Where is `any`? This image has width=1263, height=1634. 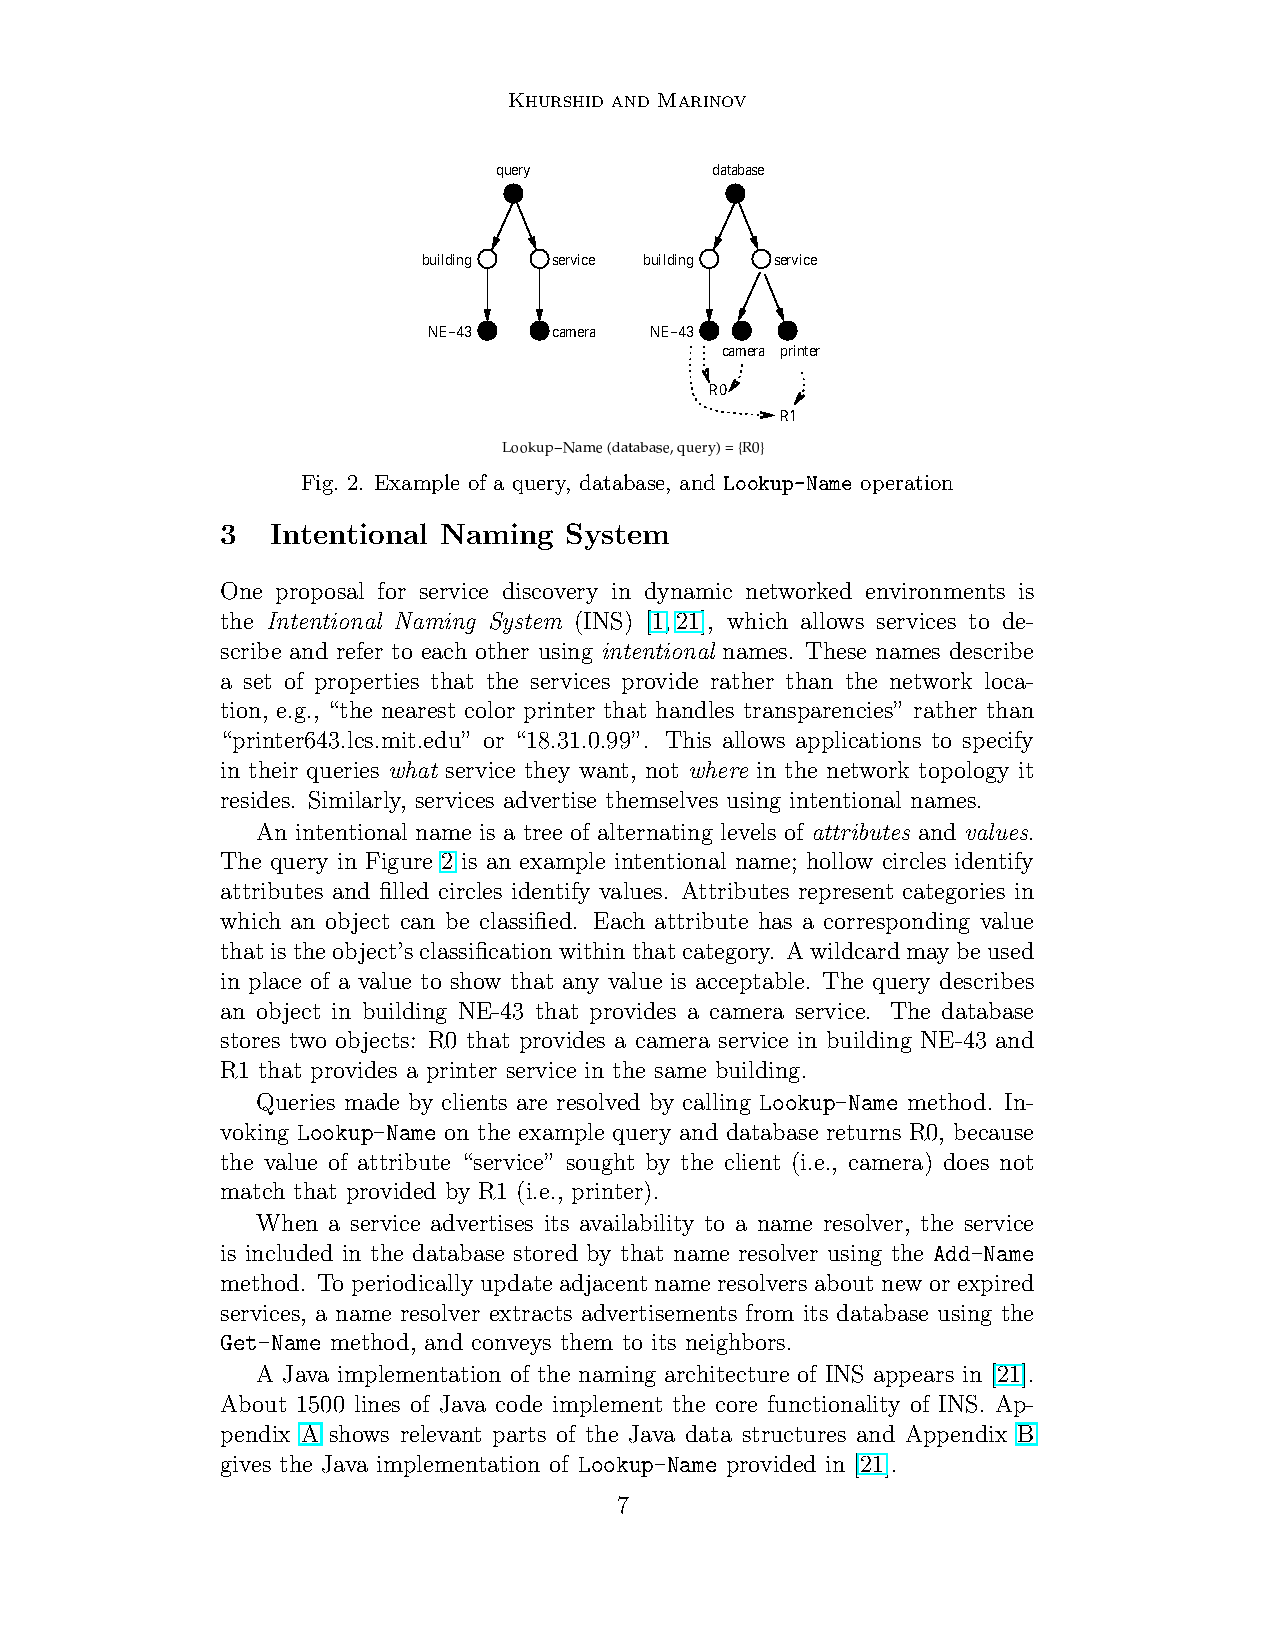 any is located at coordinates (581, 986).
